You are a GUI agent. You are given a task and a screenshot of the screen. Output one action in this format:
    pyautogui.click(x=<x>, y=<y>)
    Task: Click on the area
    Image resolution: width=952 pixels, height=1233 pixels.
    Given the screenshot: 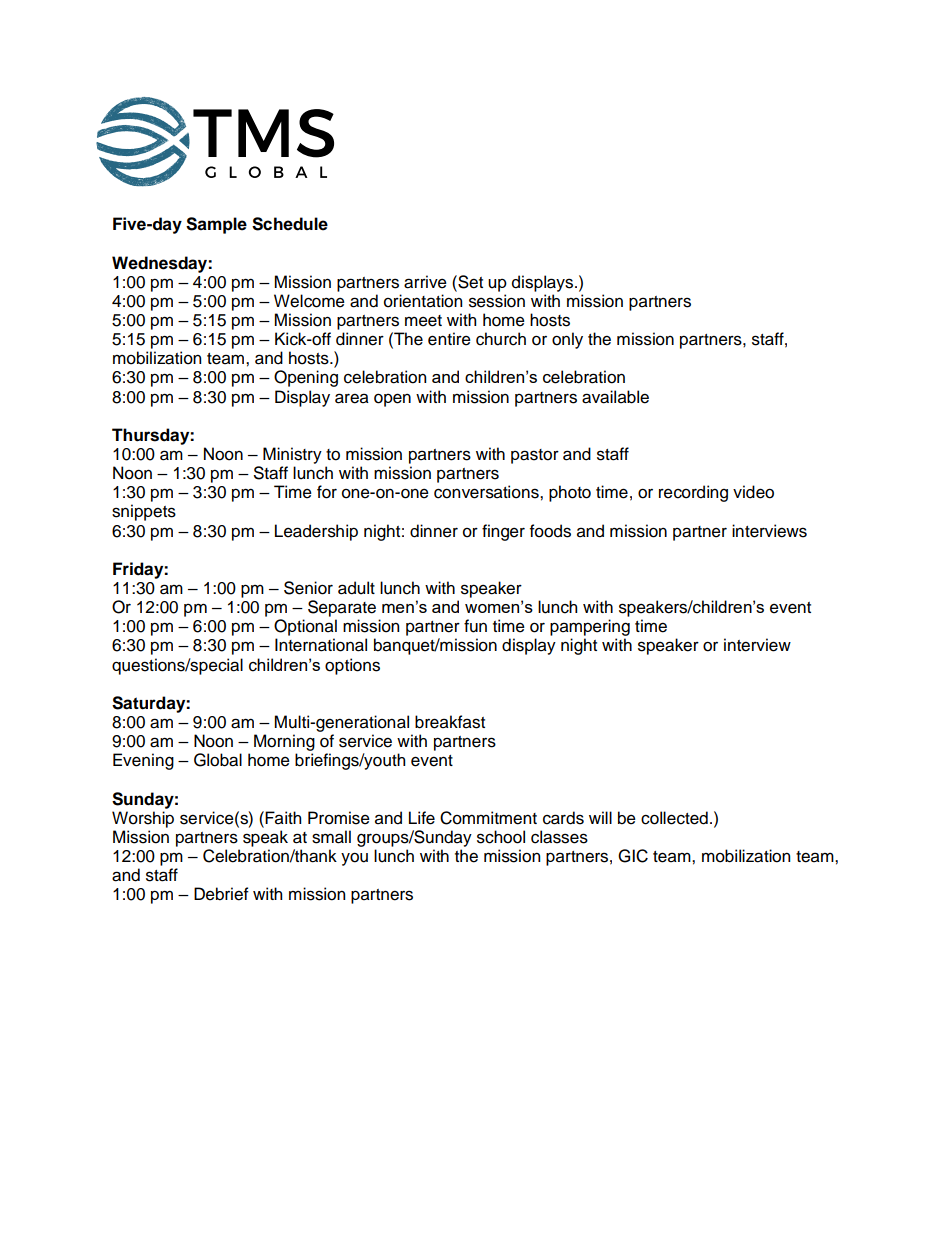 What is the action you would take?
    pyautogui.click(x=352, y=398)
